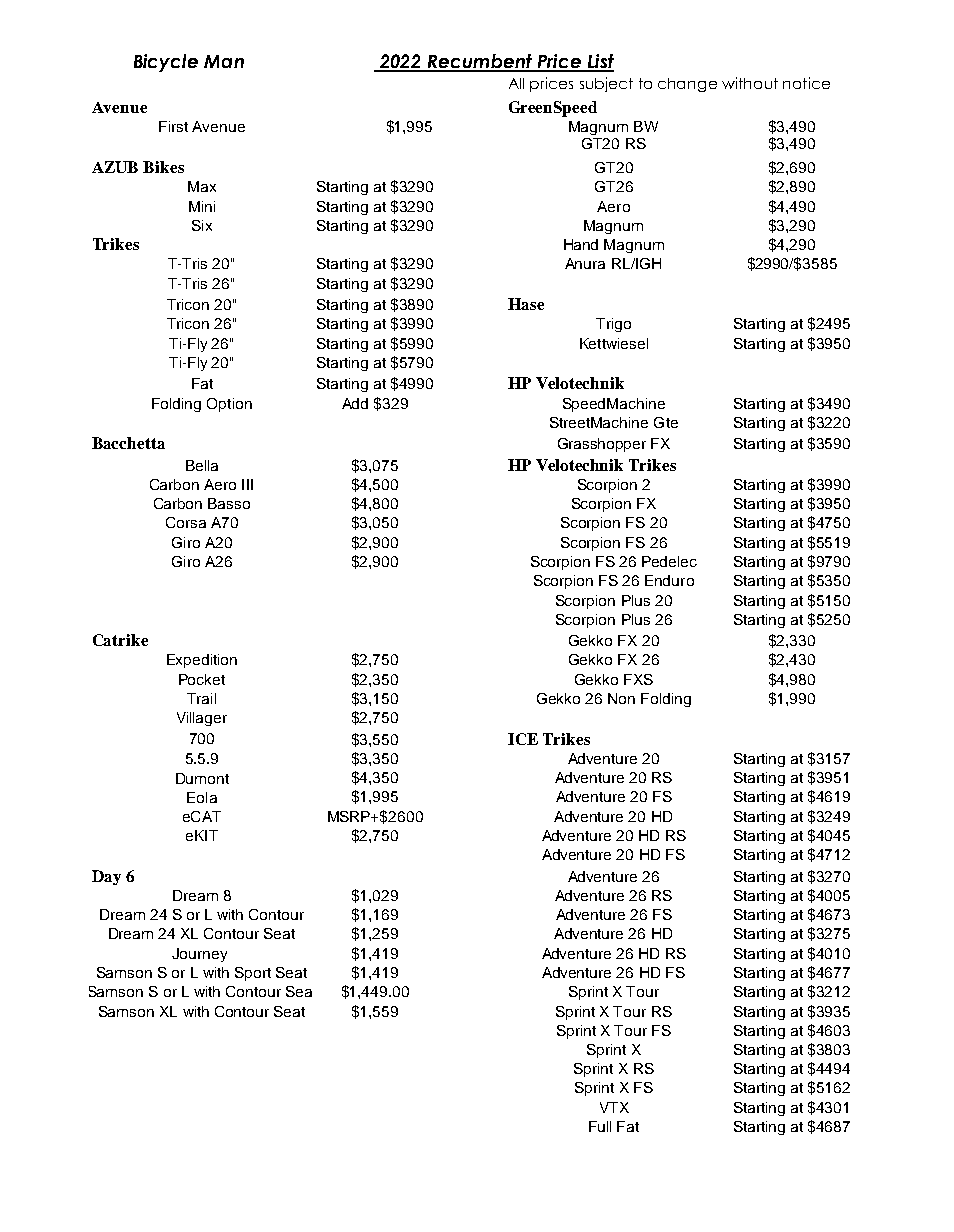 The image size is (954, 1232). What do you see at coordinates (173, 126) in the image?
I see `First` at bounding box center [173, 126].
